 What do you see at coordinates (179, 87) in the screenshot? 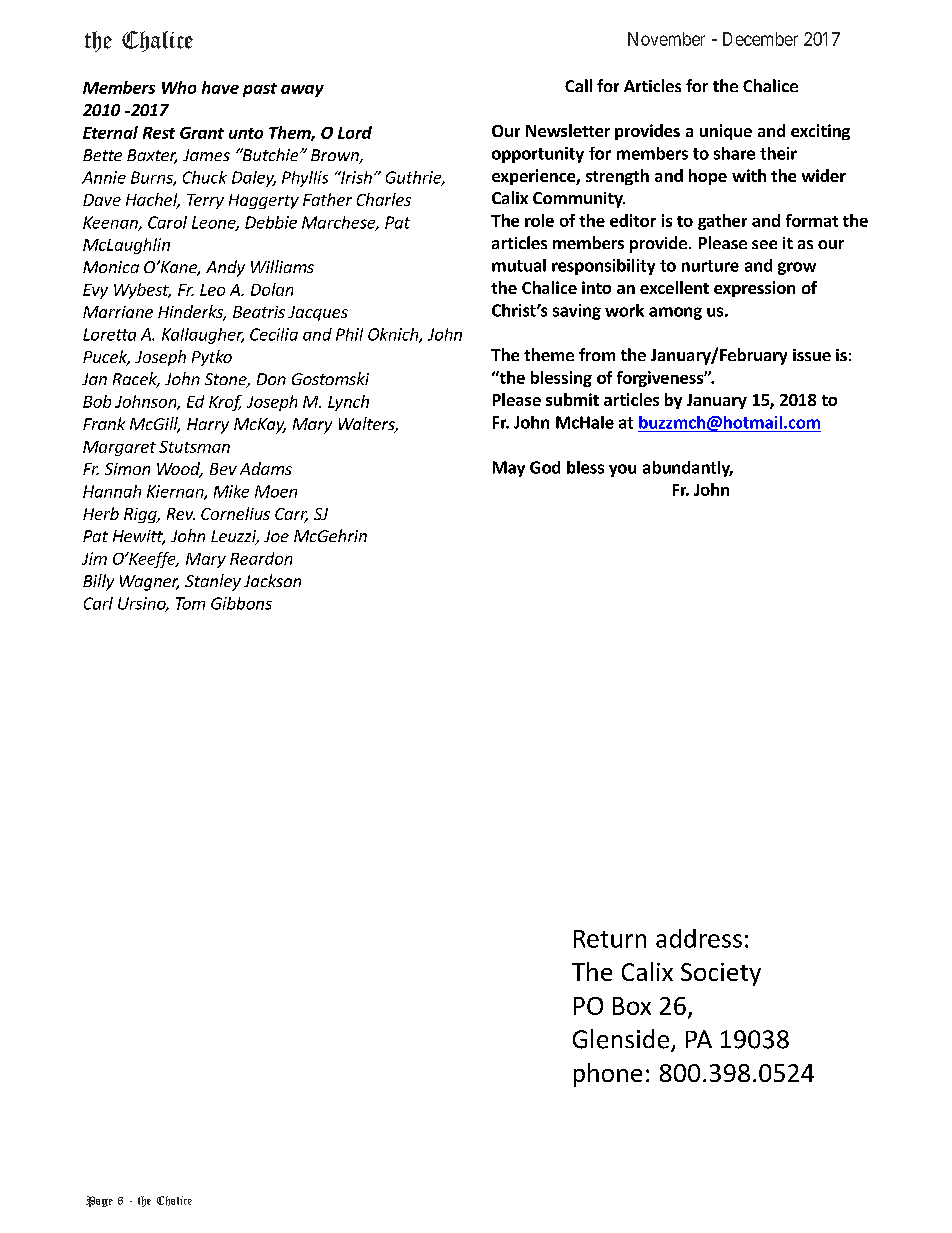
I see `Who` at bounding box center [179, 87].
